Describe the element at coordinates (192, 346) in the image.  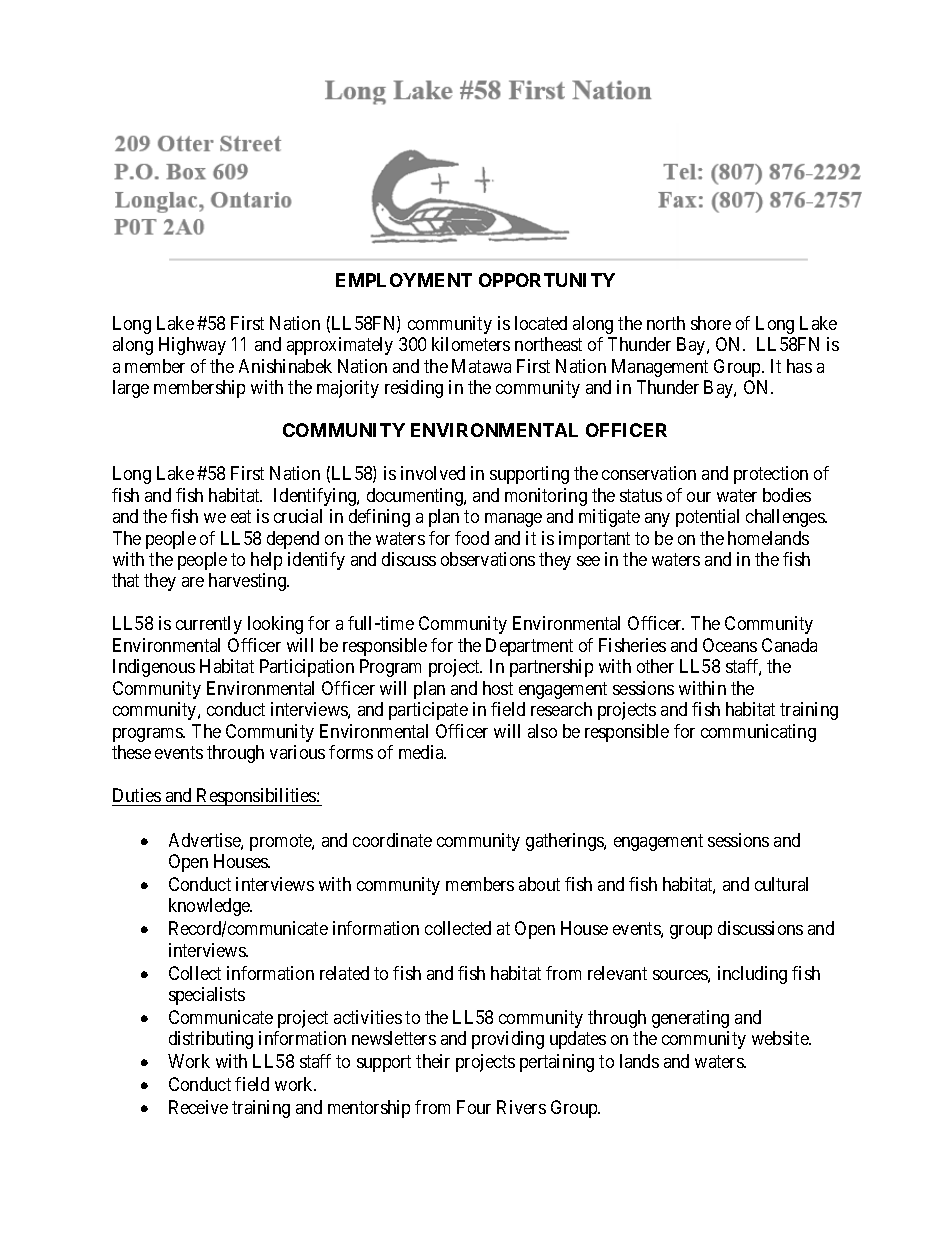
I see `Highway` at that location.
